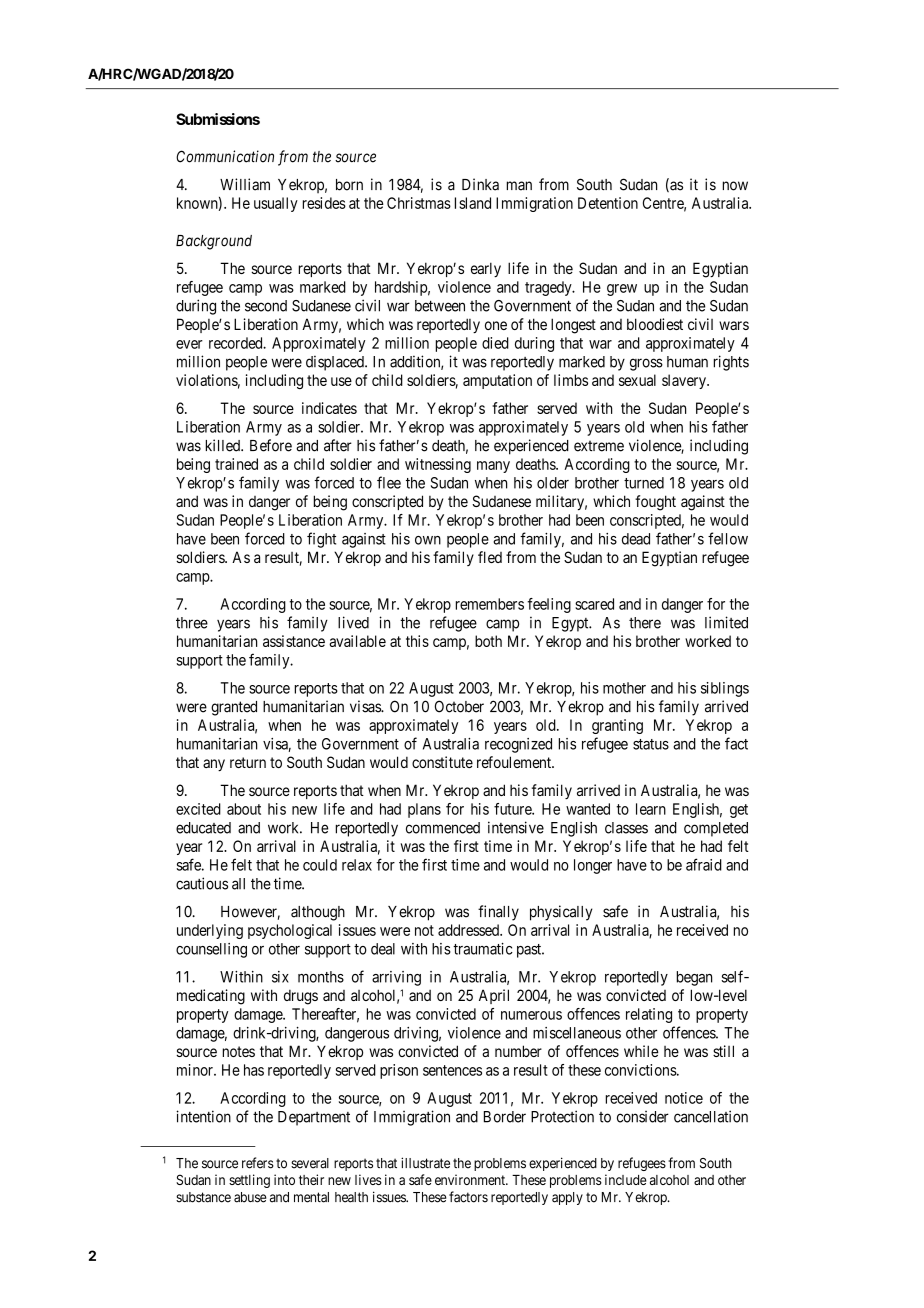 The width and height of the screenshot is (924, 1308). Describe the element at coordinates (245, 184) in the screenshot. I see `William` at that location.
